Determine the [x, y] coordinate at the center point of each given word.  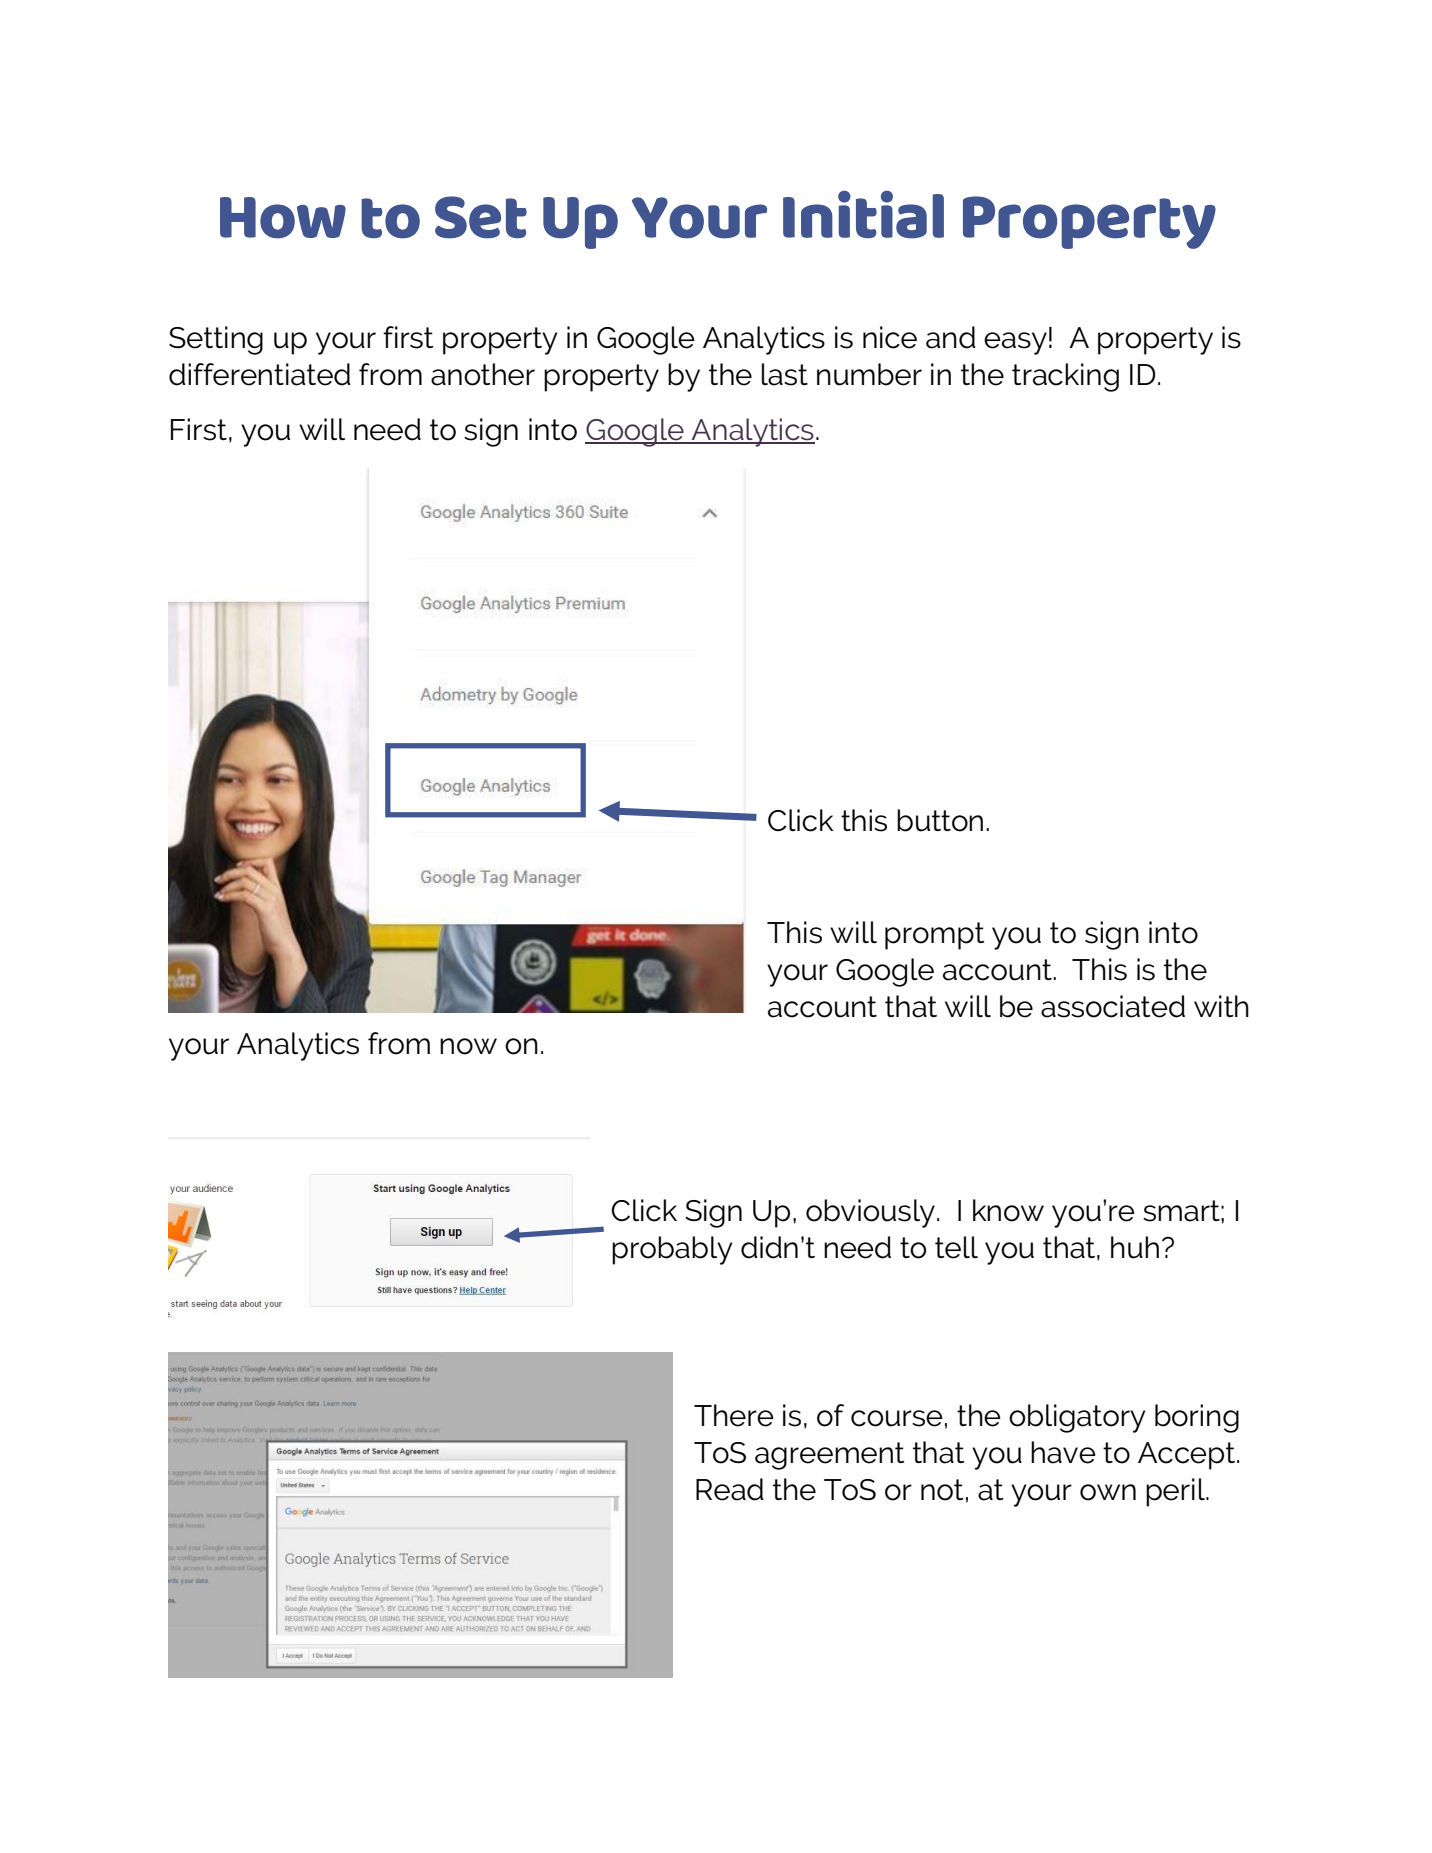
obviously [870, 1213]
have [1063, 1452]
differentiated [259, 374]
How [283, 218]
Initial [863, 215]
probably [672, 1250]
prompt [934, 936]
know [1008, 1210]
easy [1015, 343]
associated [1113, 1006]
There [734, 1415]
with [1221, 1006]
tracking [1065, 377]
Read [729, 1489]
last [785, 374]
